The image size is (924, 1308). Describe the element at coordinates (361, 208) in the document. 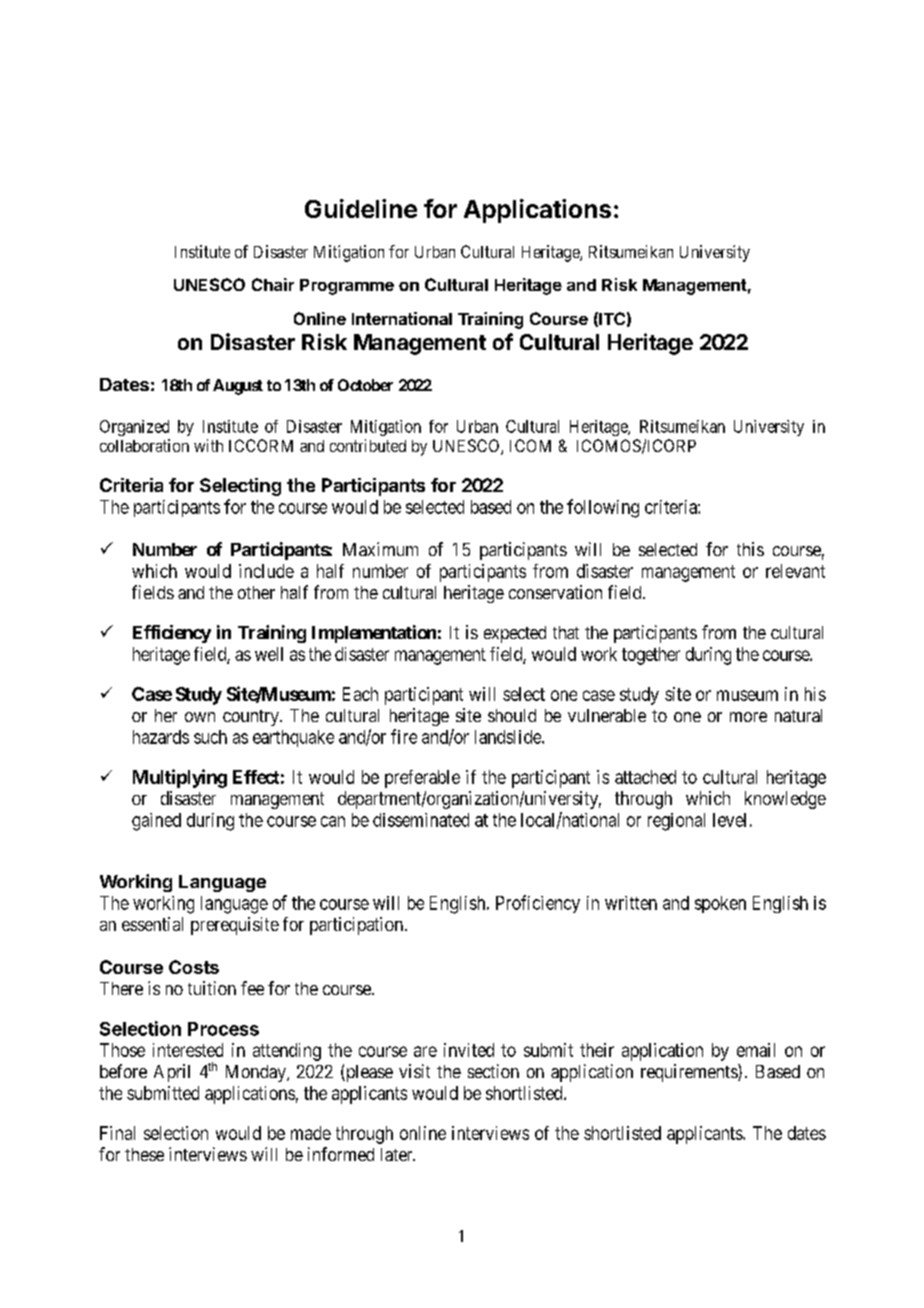

I see `Guideline` at that location.
